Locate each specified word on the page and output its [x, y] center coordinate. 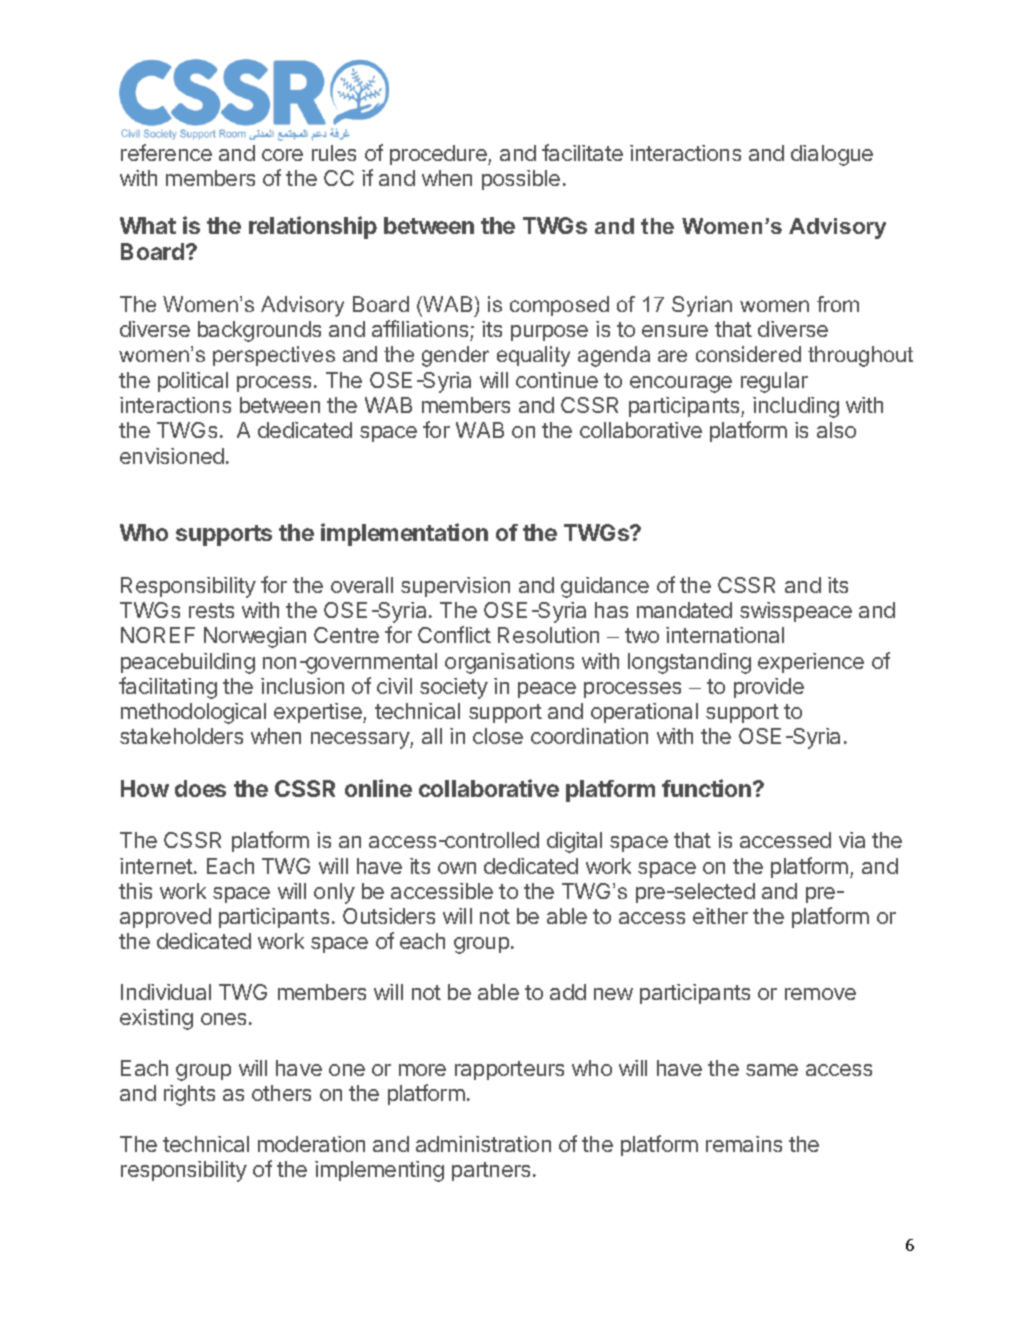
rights [189, 1095]
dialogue [832, 155]
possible [521, 180]
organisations [509, 663]
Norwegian [255, 637]
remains [744, 1144]
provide [769, 688]
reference [166, 152]
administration [483, 1144]
